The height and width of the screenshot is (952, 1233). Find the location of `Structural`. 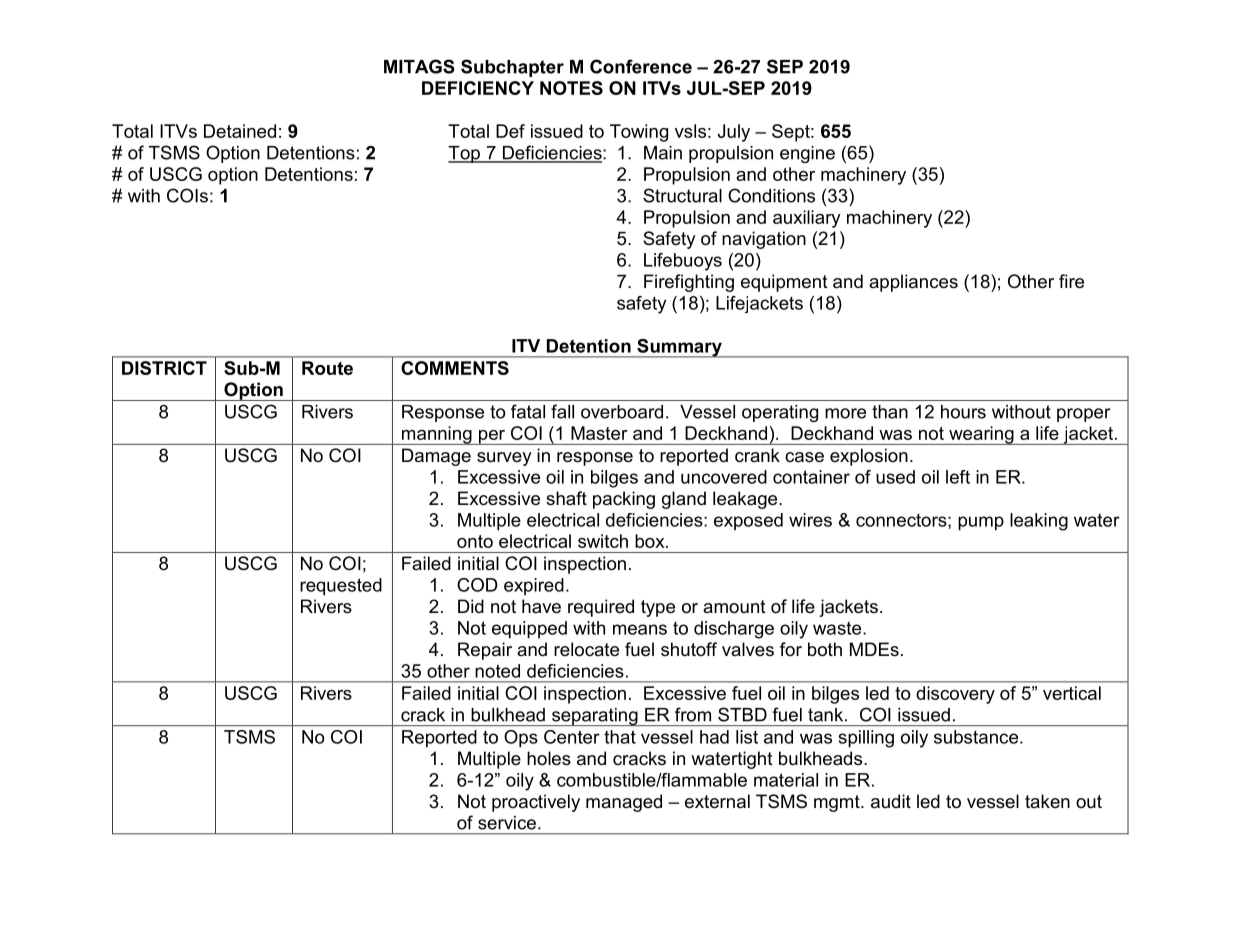

Structural is located at coordinates (682, 195).
